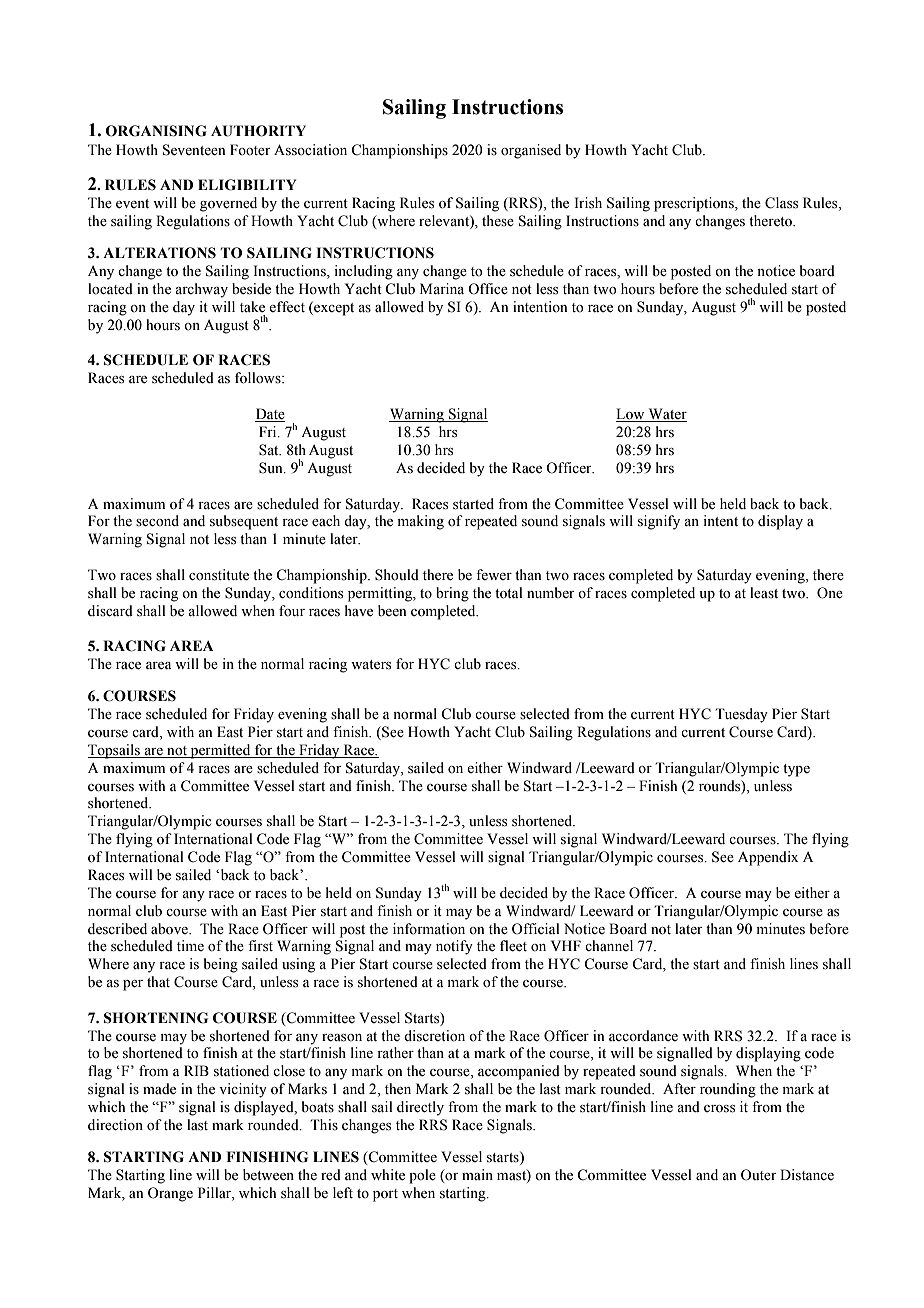 The width and height of the image is (924, 1308). I want to click on permitted, so click(221, 751).
